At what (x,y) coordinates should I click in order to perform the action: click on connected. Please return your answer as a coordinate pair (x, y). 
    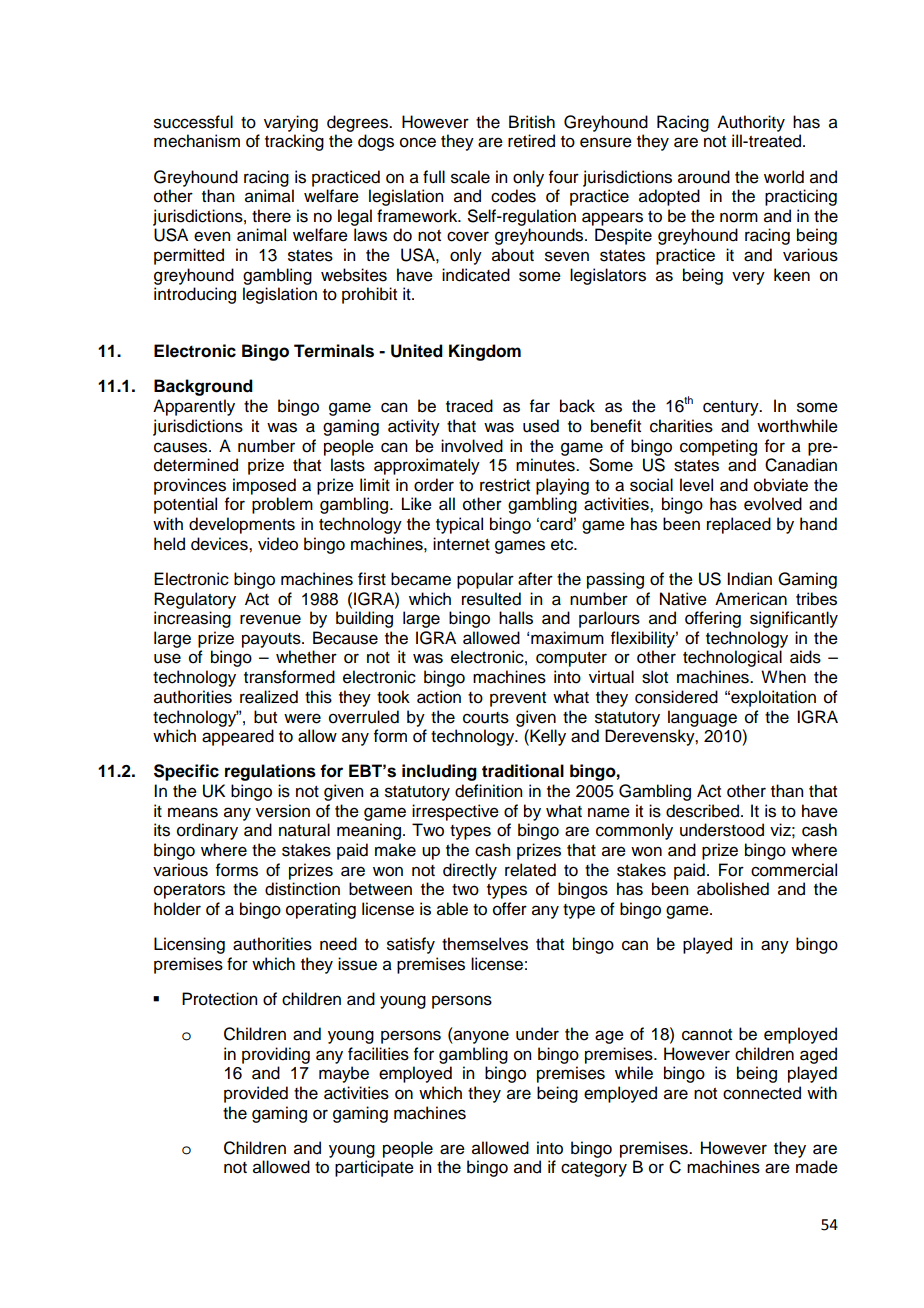
    Looking at the image, I should click on (762, 1093).
